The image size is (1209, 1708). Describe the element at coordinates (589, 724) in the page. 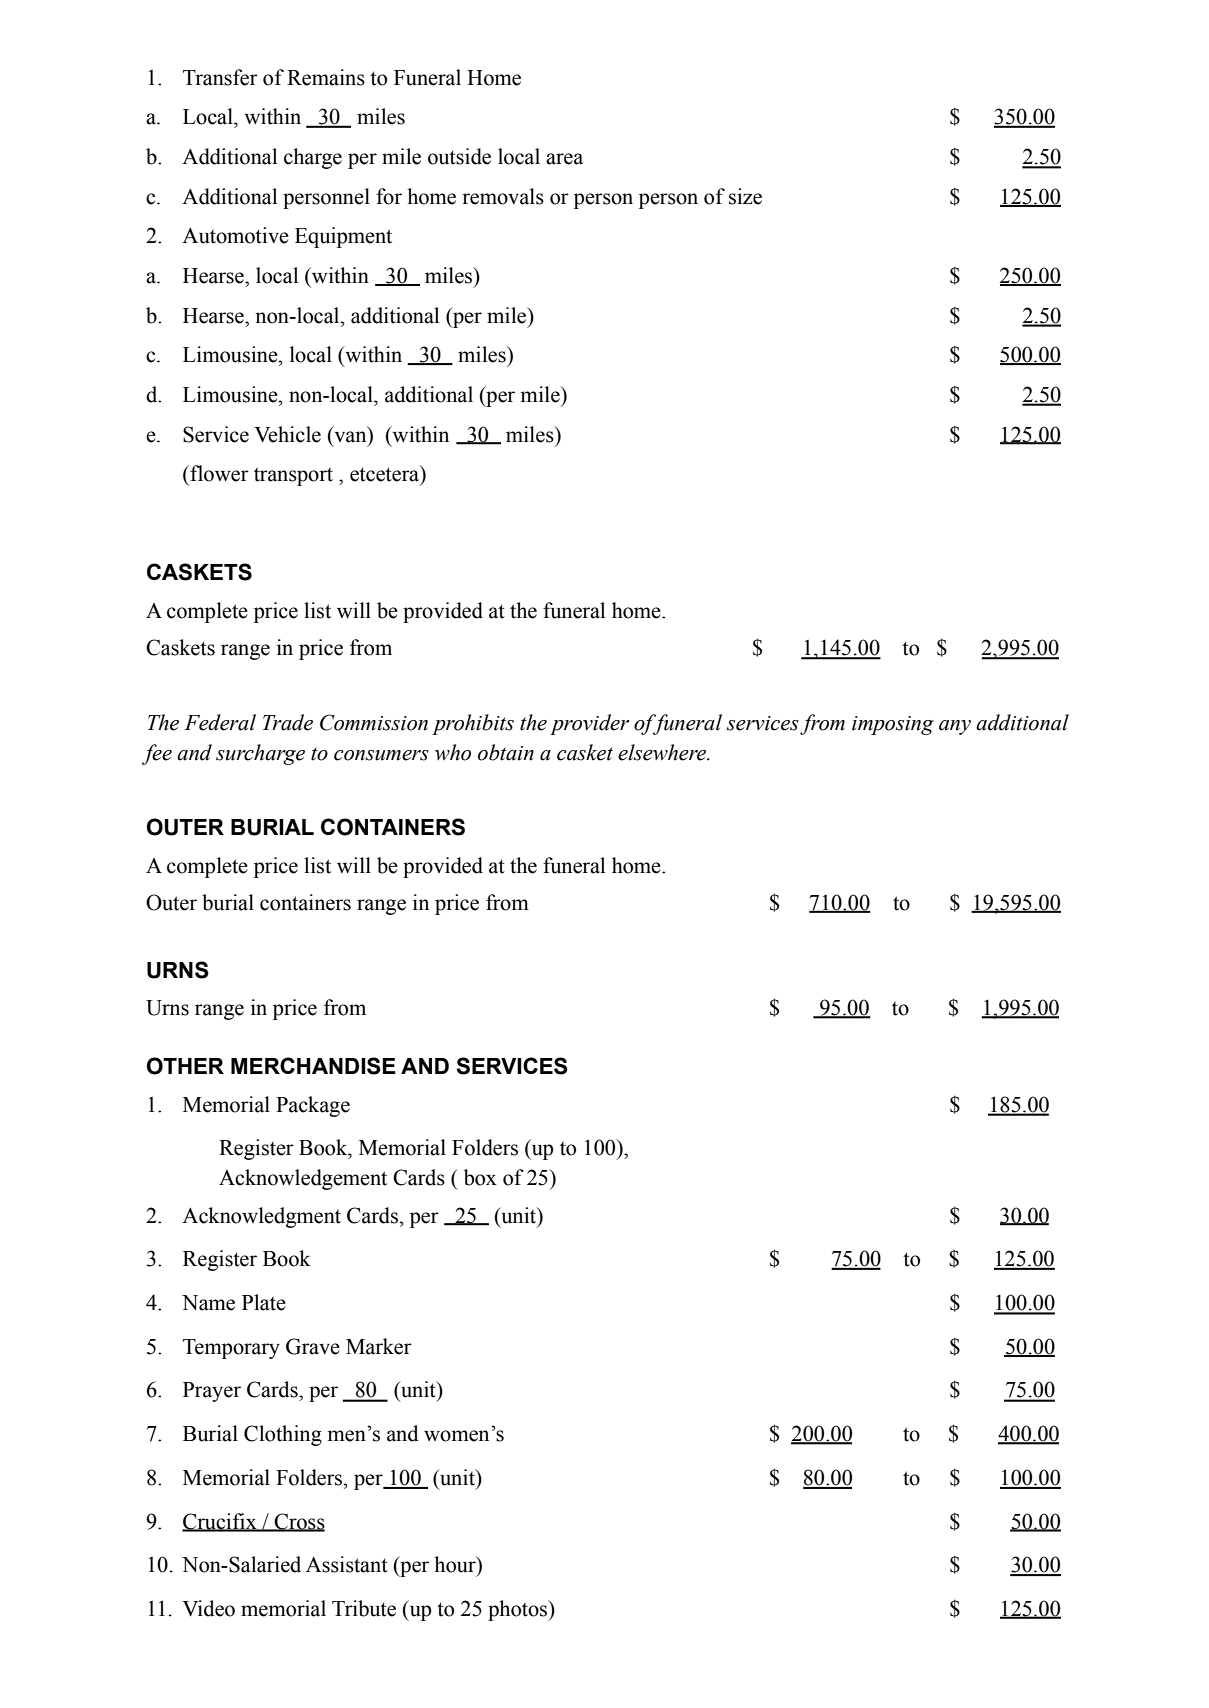

I see `provider` at that location.
